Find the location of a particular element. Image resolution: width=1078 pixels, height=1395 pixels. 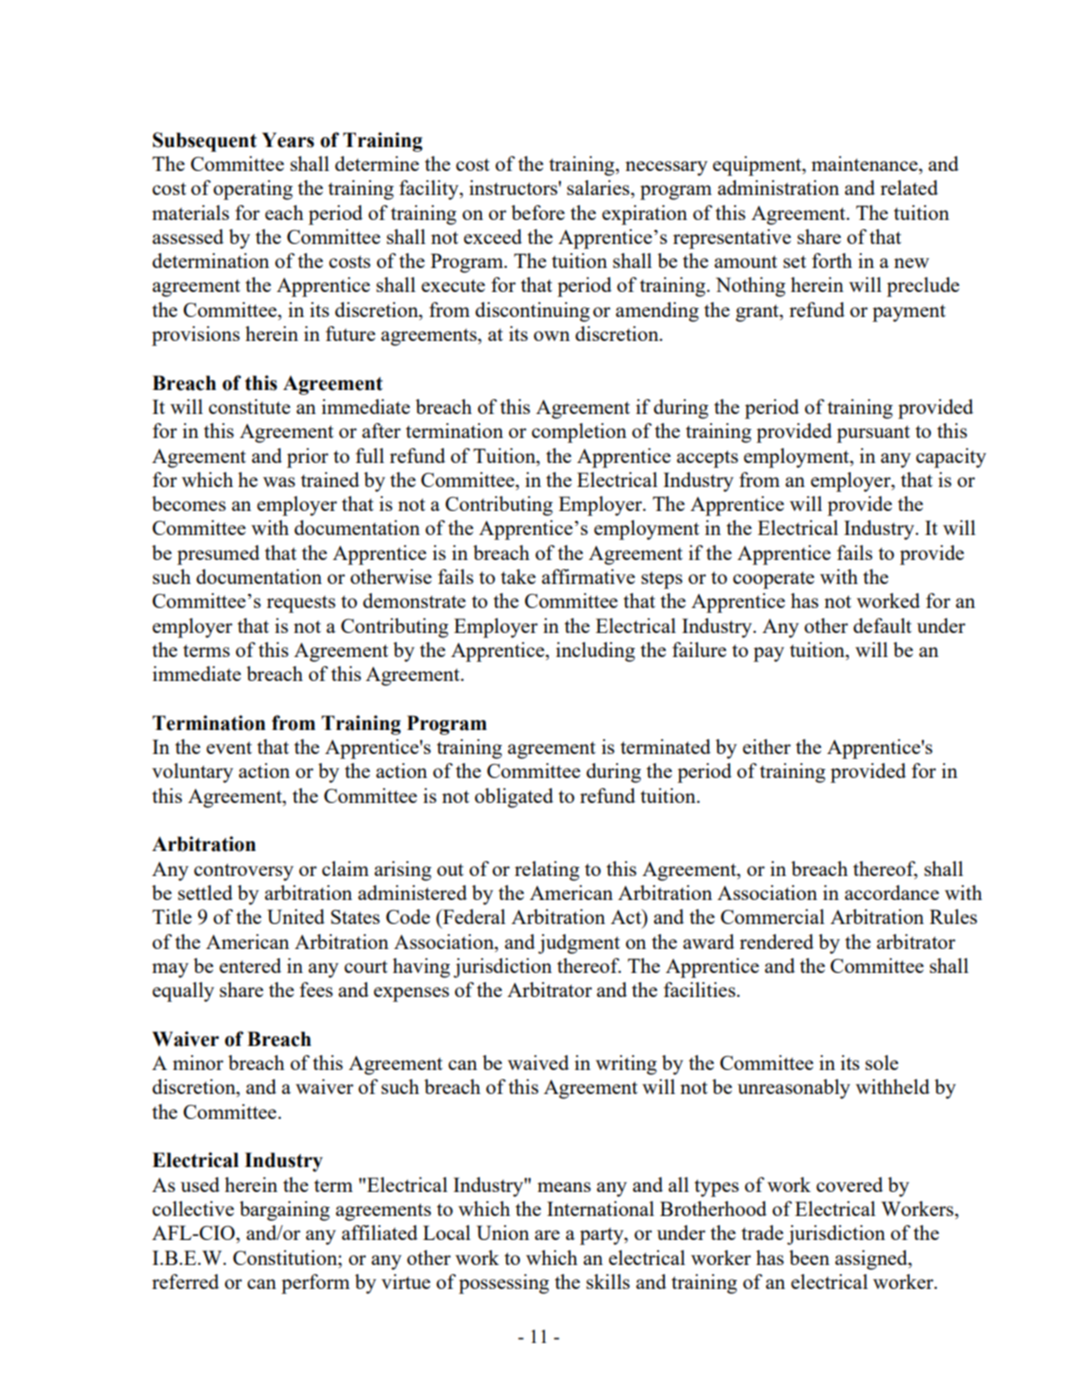

maintenance is located at coordinates (865, 165).
